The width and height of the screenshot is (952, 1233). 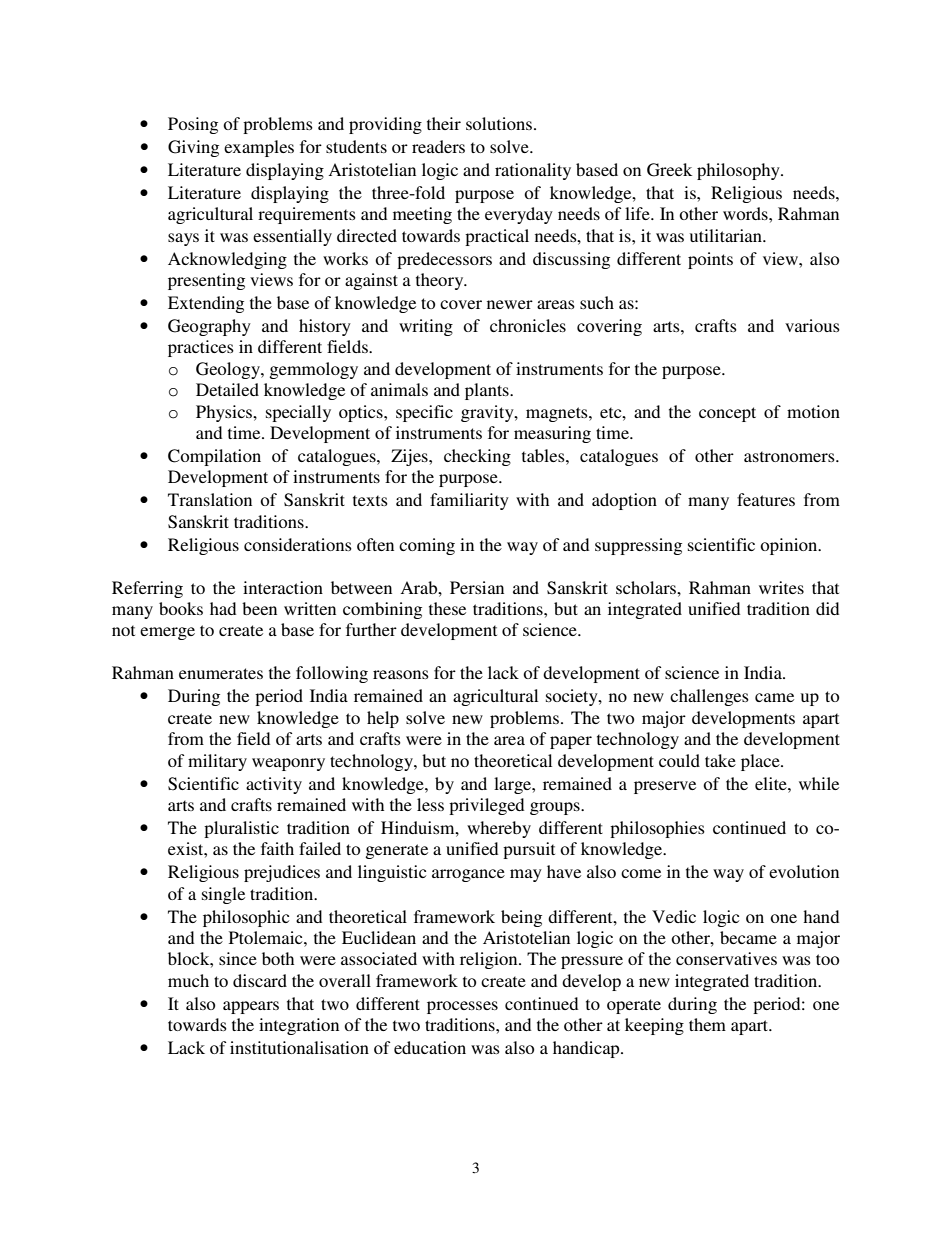 I want to click on challenges, so click(x=709, y=697).
